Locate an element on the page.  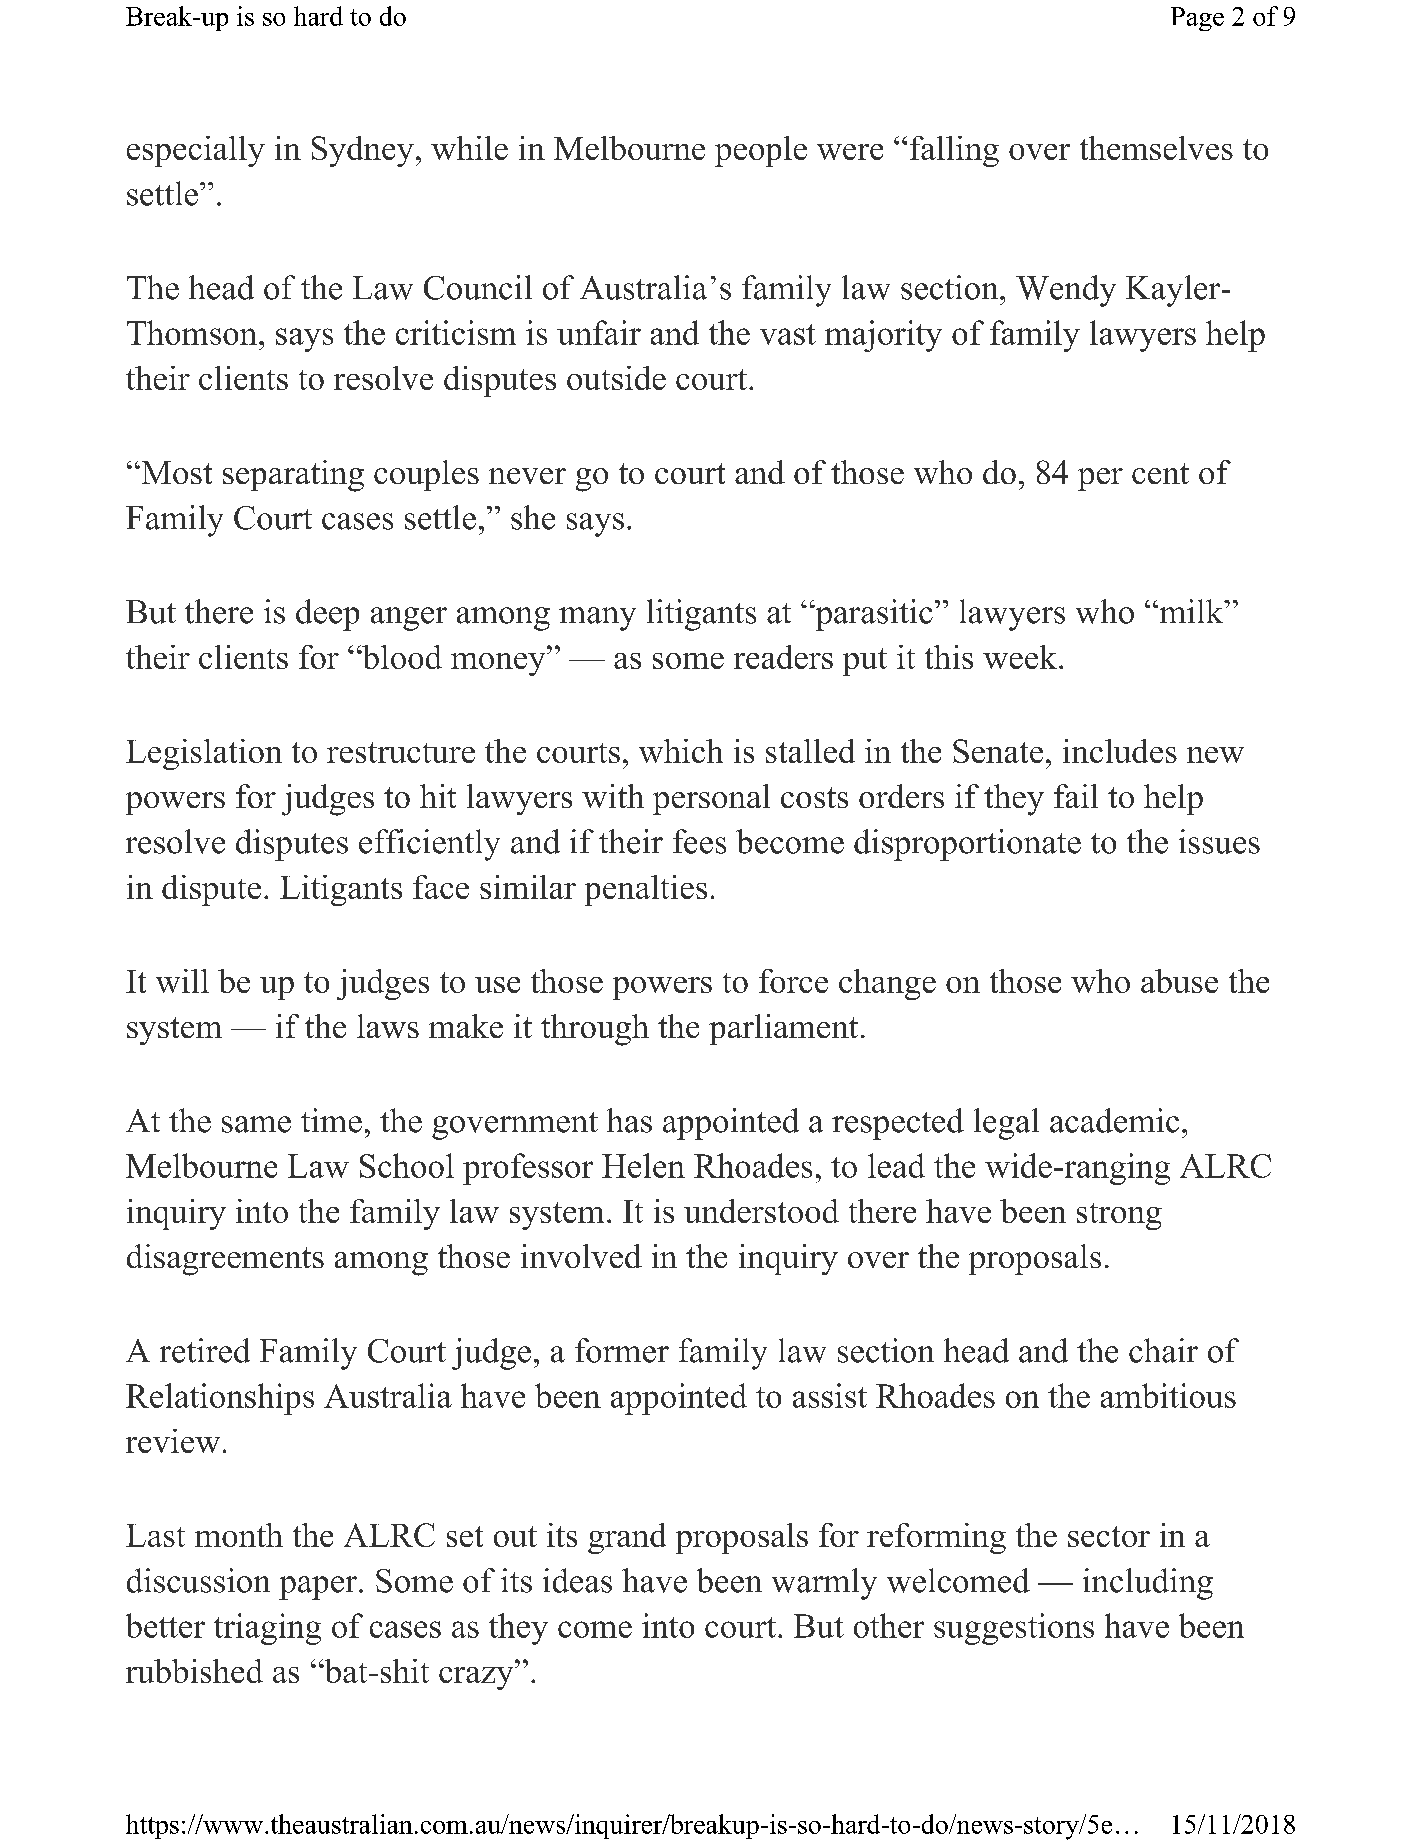
people is located at coordinates (761, 151).
